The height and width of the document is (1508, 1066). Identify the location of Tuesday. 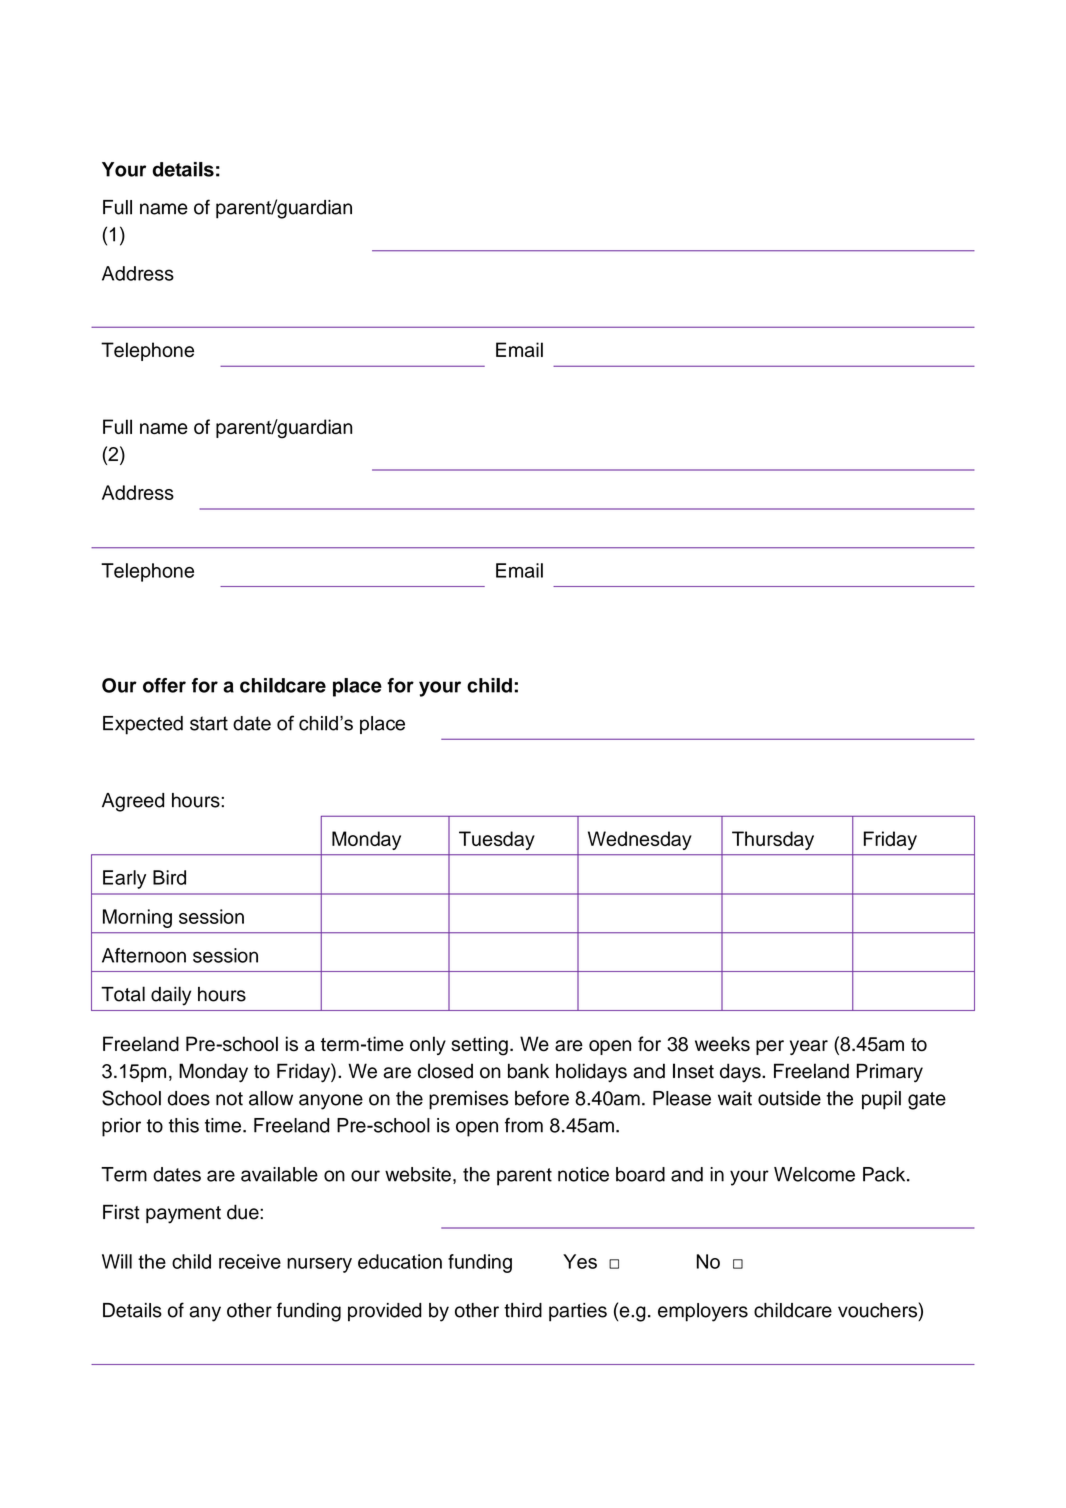
(497, 840).
